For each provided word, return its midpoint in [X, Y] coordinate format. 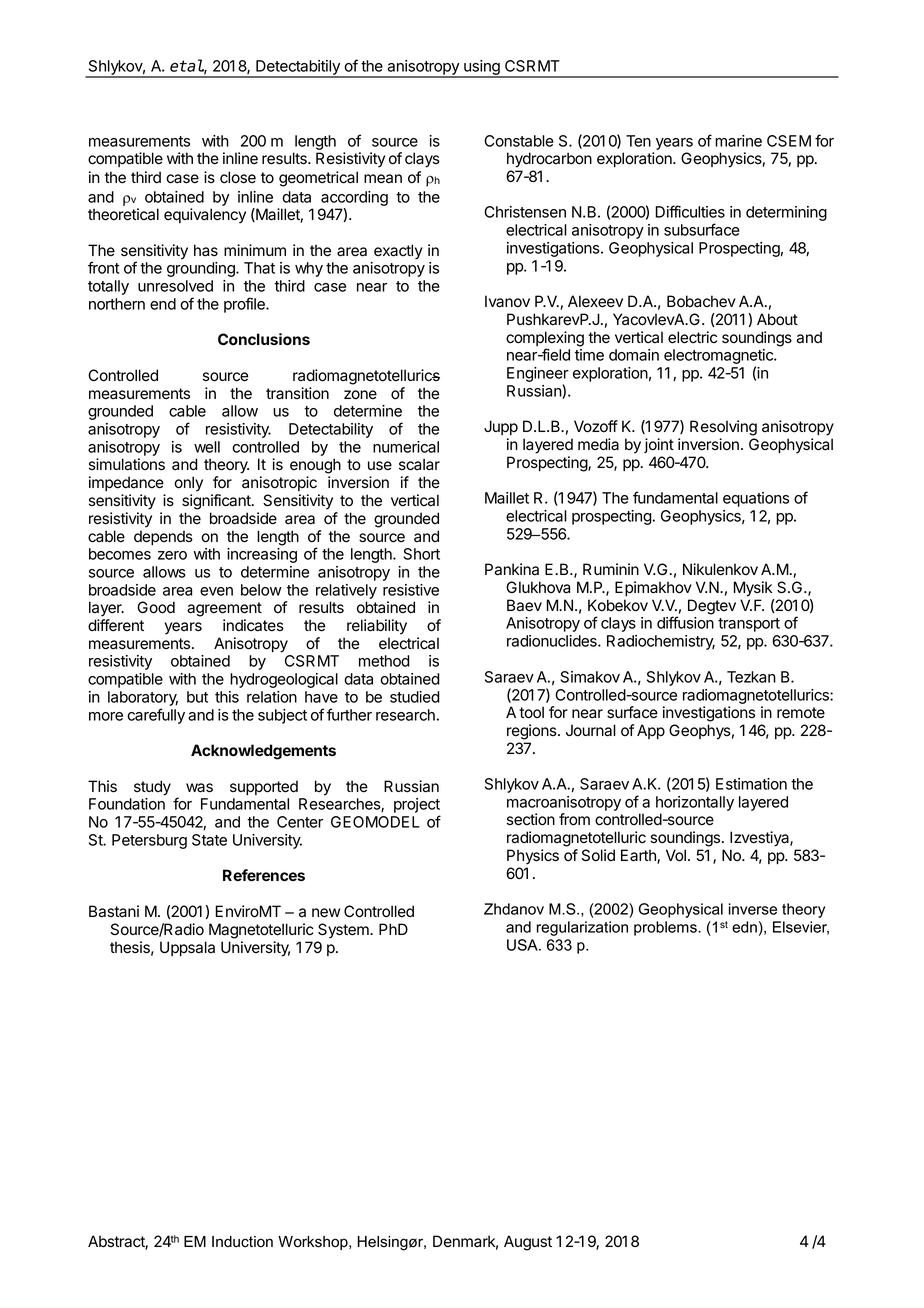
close [238, 177]
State [209, 840]
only [188, 484]
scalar [419, 464]
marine [738, 141]
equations [756, 499]
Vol [676, 855]
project [417, 807]
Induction [242, 1242]
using [482, 68]
